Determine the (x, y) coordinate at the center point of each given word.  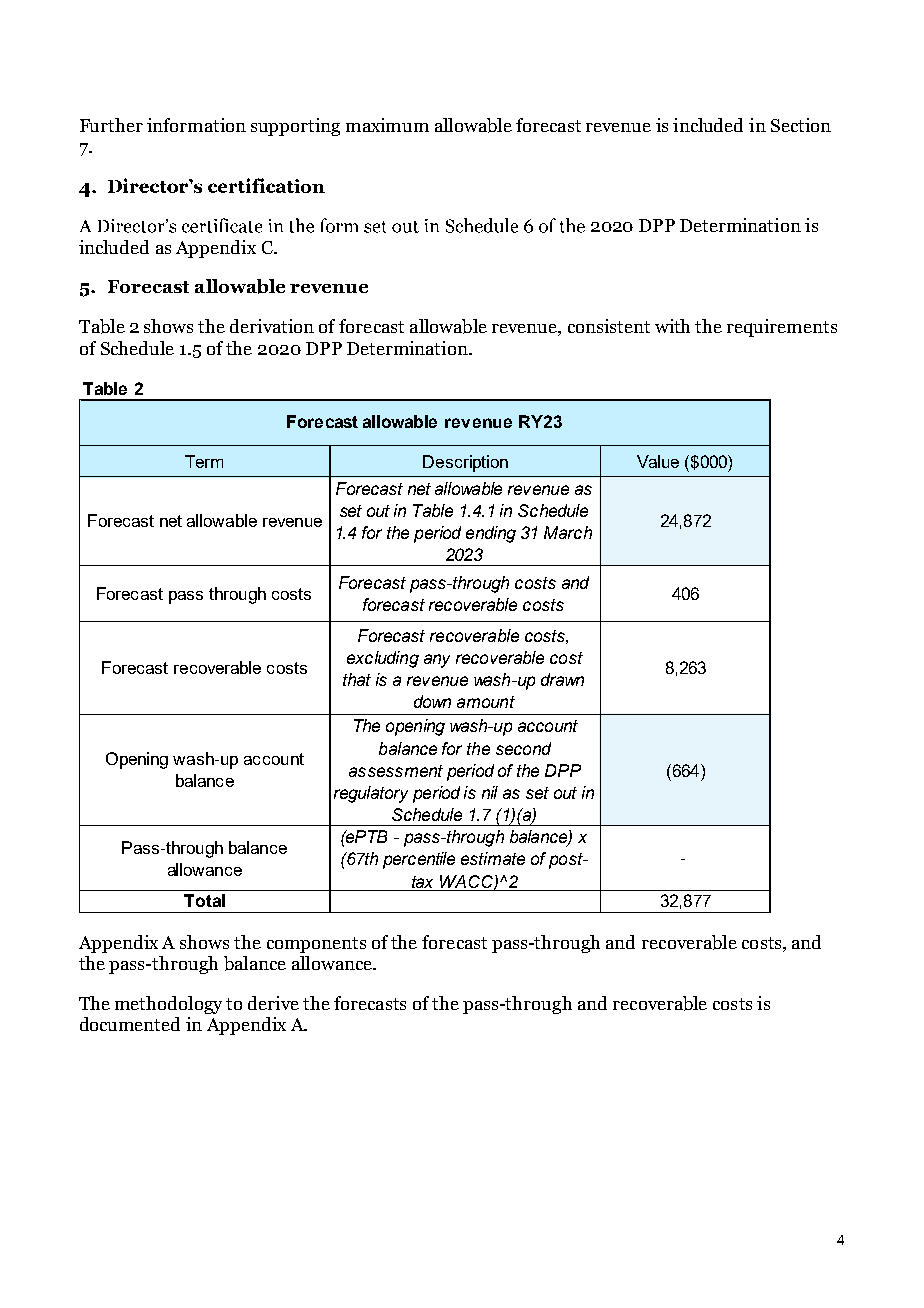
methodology (168, 1005)
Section (801, 125)
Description (465, 463)
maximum (387, 125)
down (432, 701)
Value (658, 461)
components (316, 945)
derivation (272, 326)
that (357, 679)
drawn (562, 679)
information (196, 125)
